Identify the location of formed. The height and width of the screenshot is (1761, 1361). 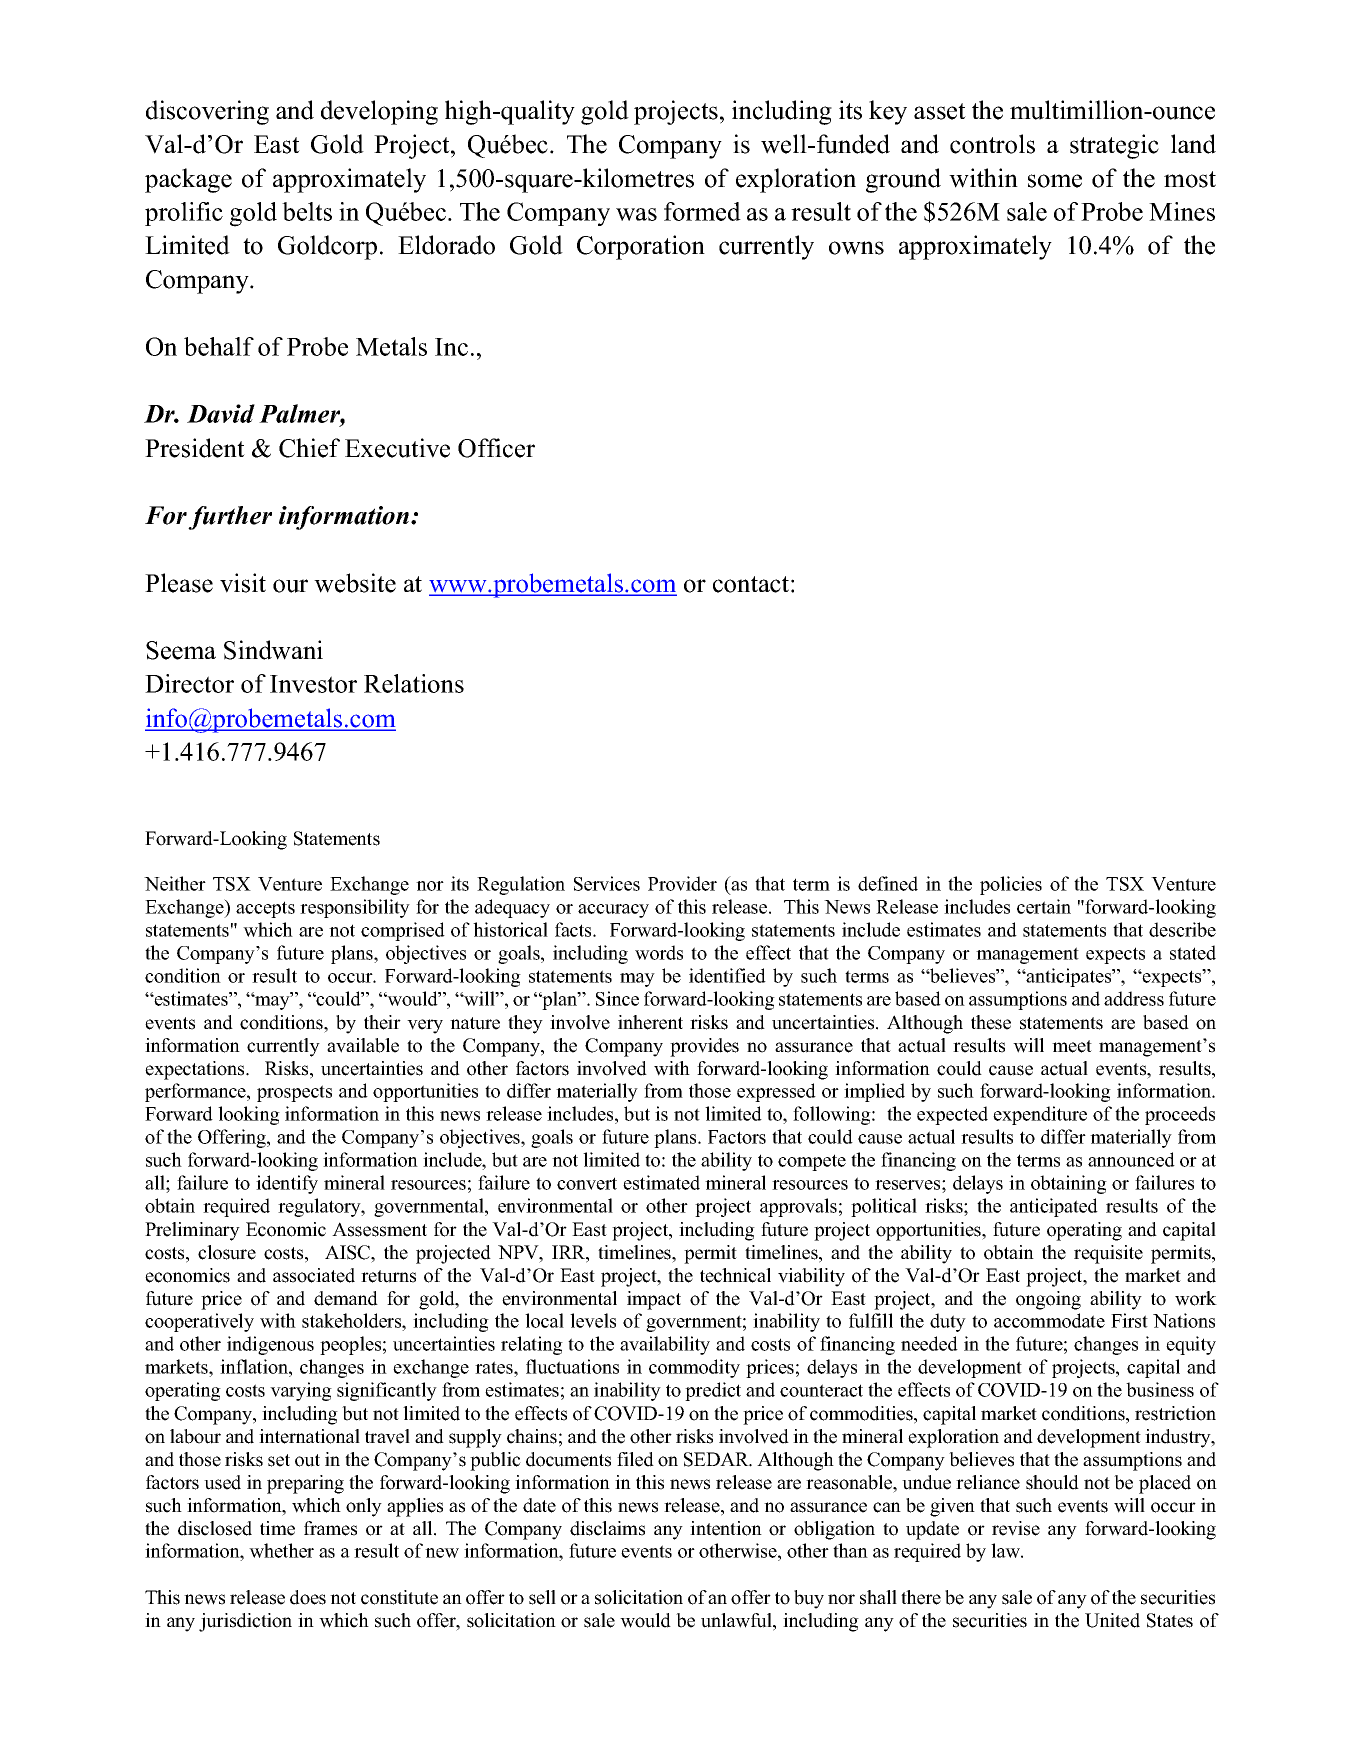
(702, 211).
